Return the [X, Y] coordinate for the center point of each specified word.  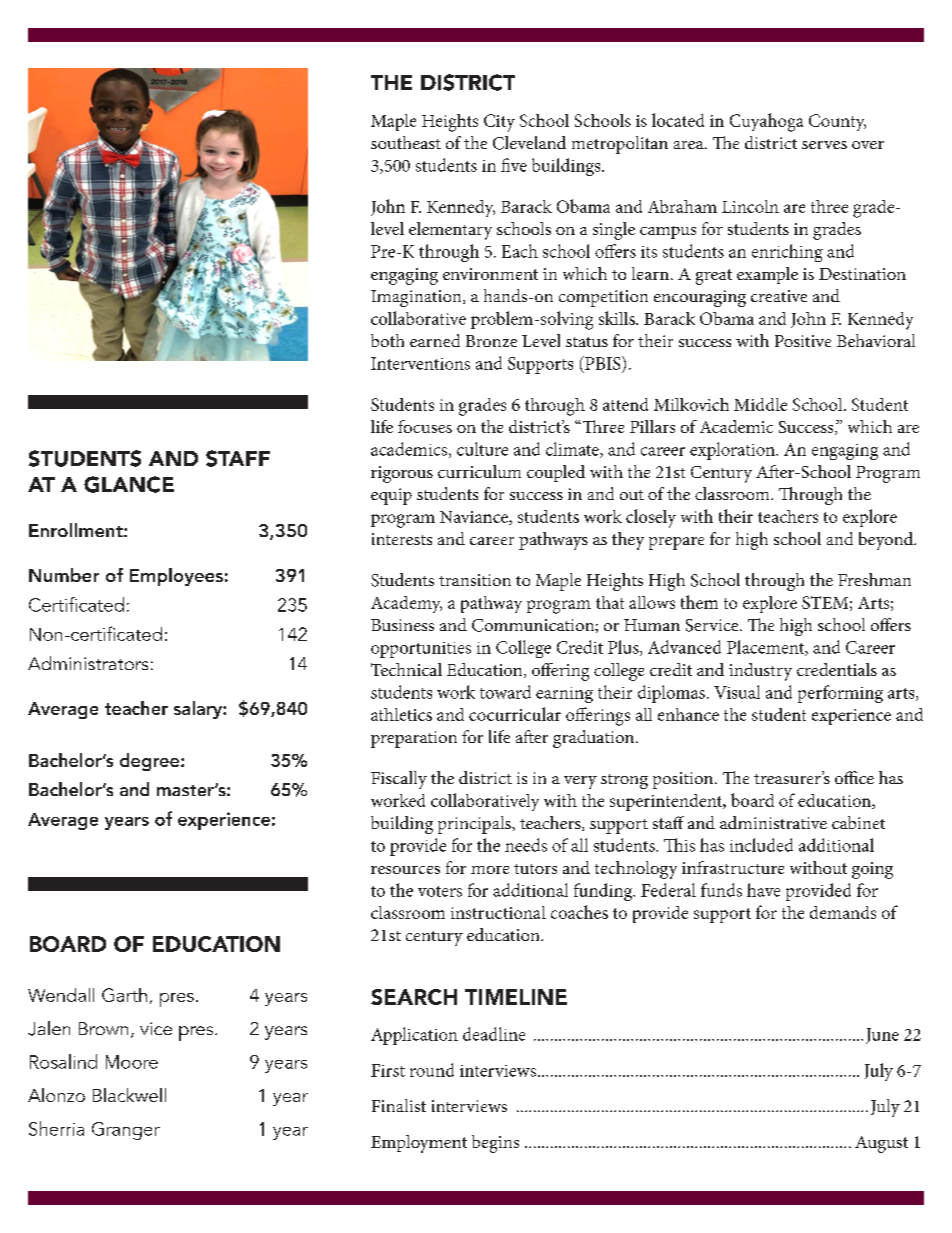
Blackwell [129, 1095]
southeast [406, 142]
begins [495, 1144]
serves [824, 145]
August [881, 1144]
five [514, 165]
